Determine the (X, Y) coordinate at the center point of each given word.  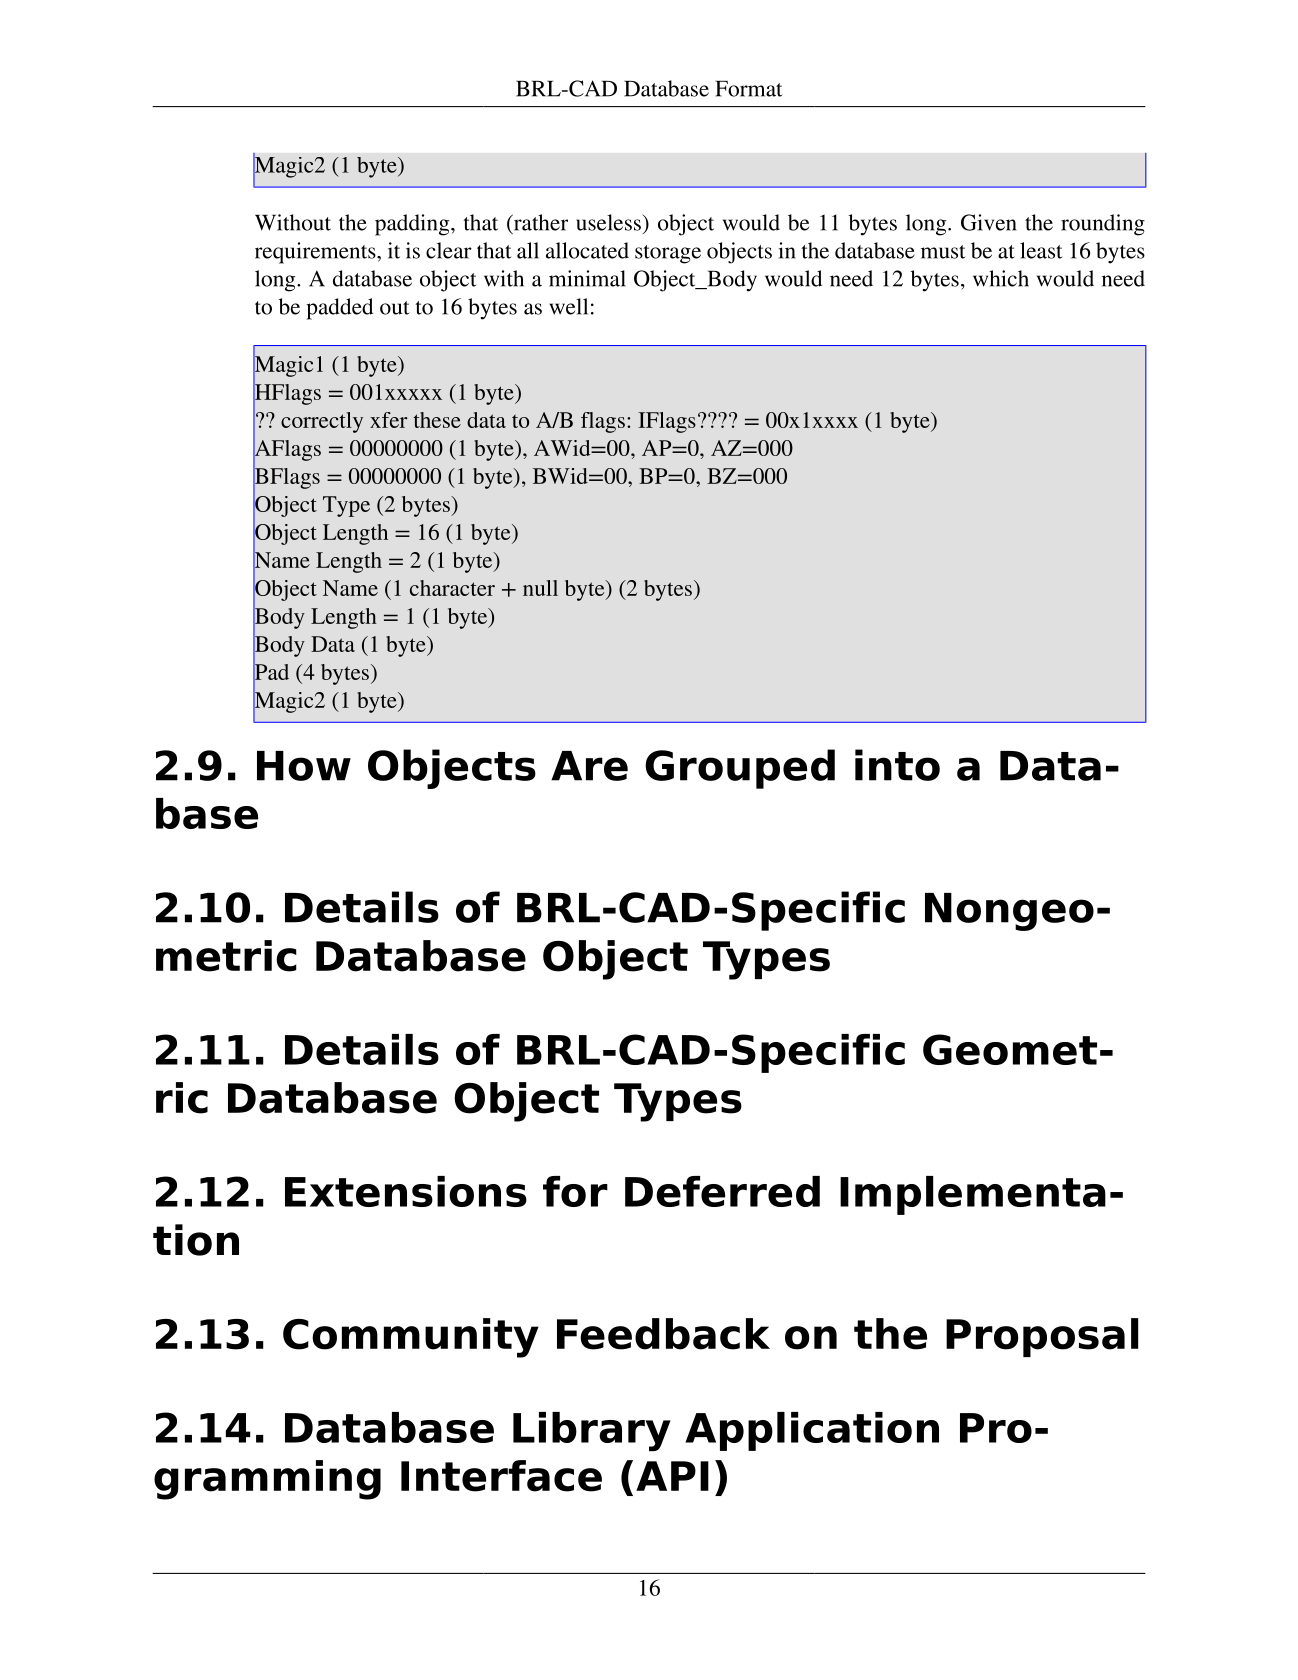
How (304, 766)
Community (411, 1338)
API (672, 1476)
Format (748, 89)
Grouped (740, 769)
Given (989, 222)
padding (413, 225)
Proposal (1042, 1337)
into (897, 765)
